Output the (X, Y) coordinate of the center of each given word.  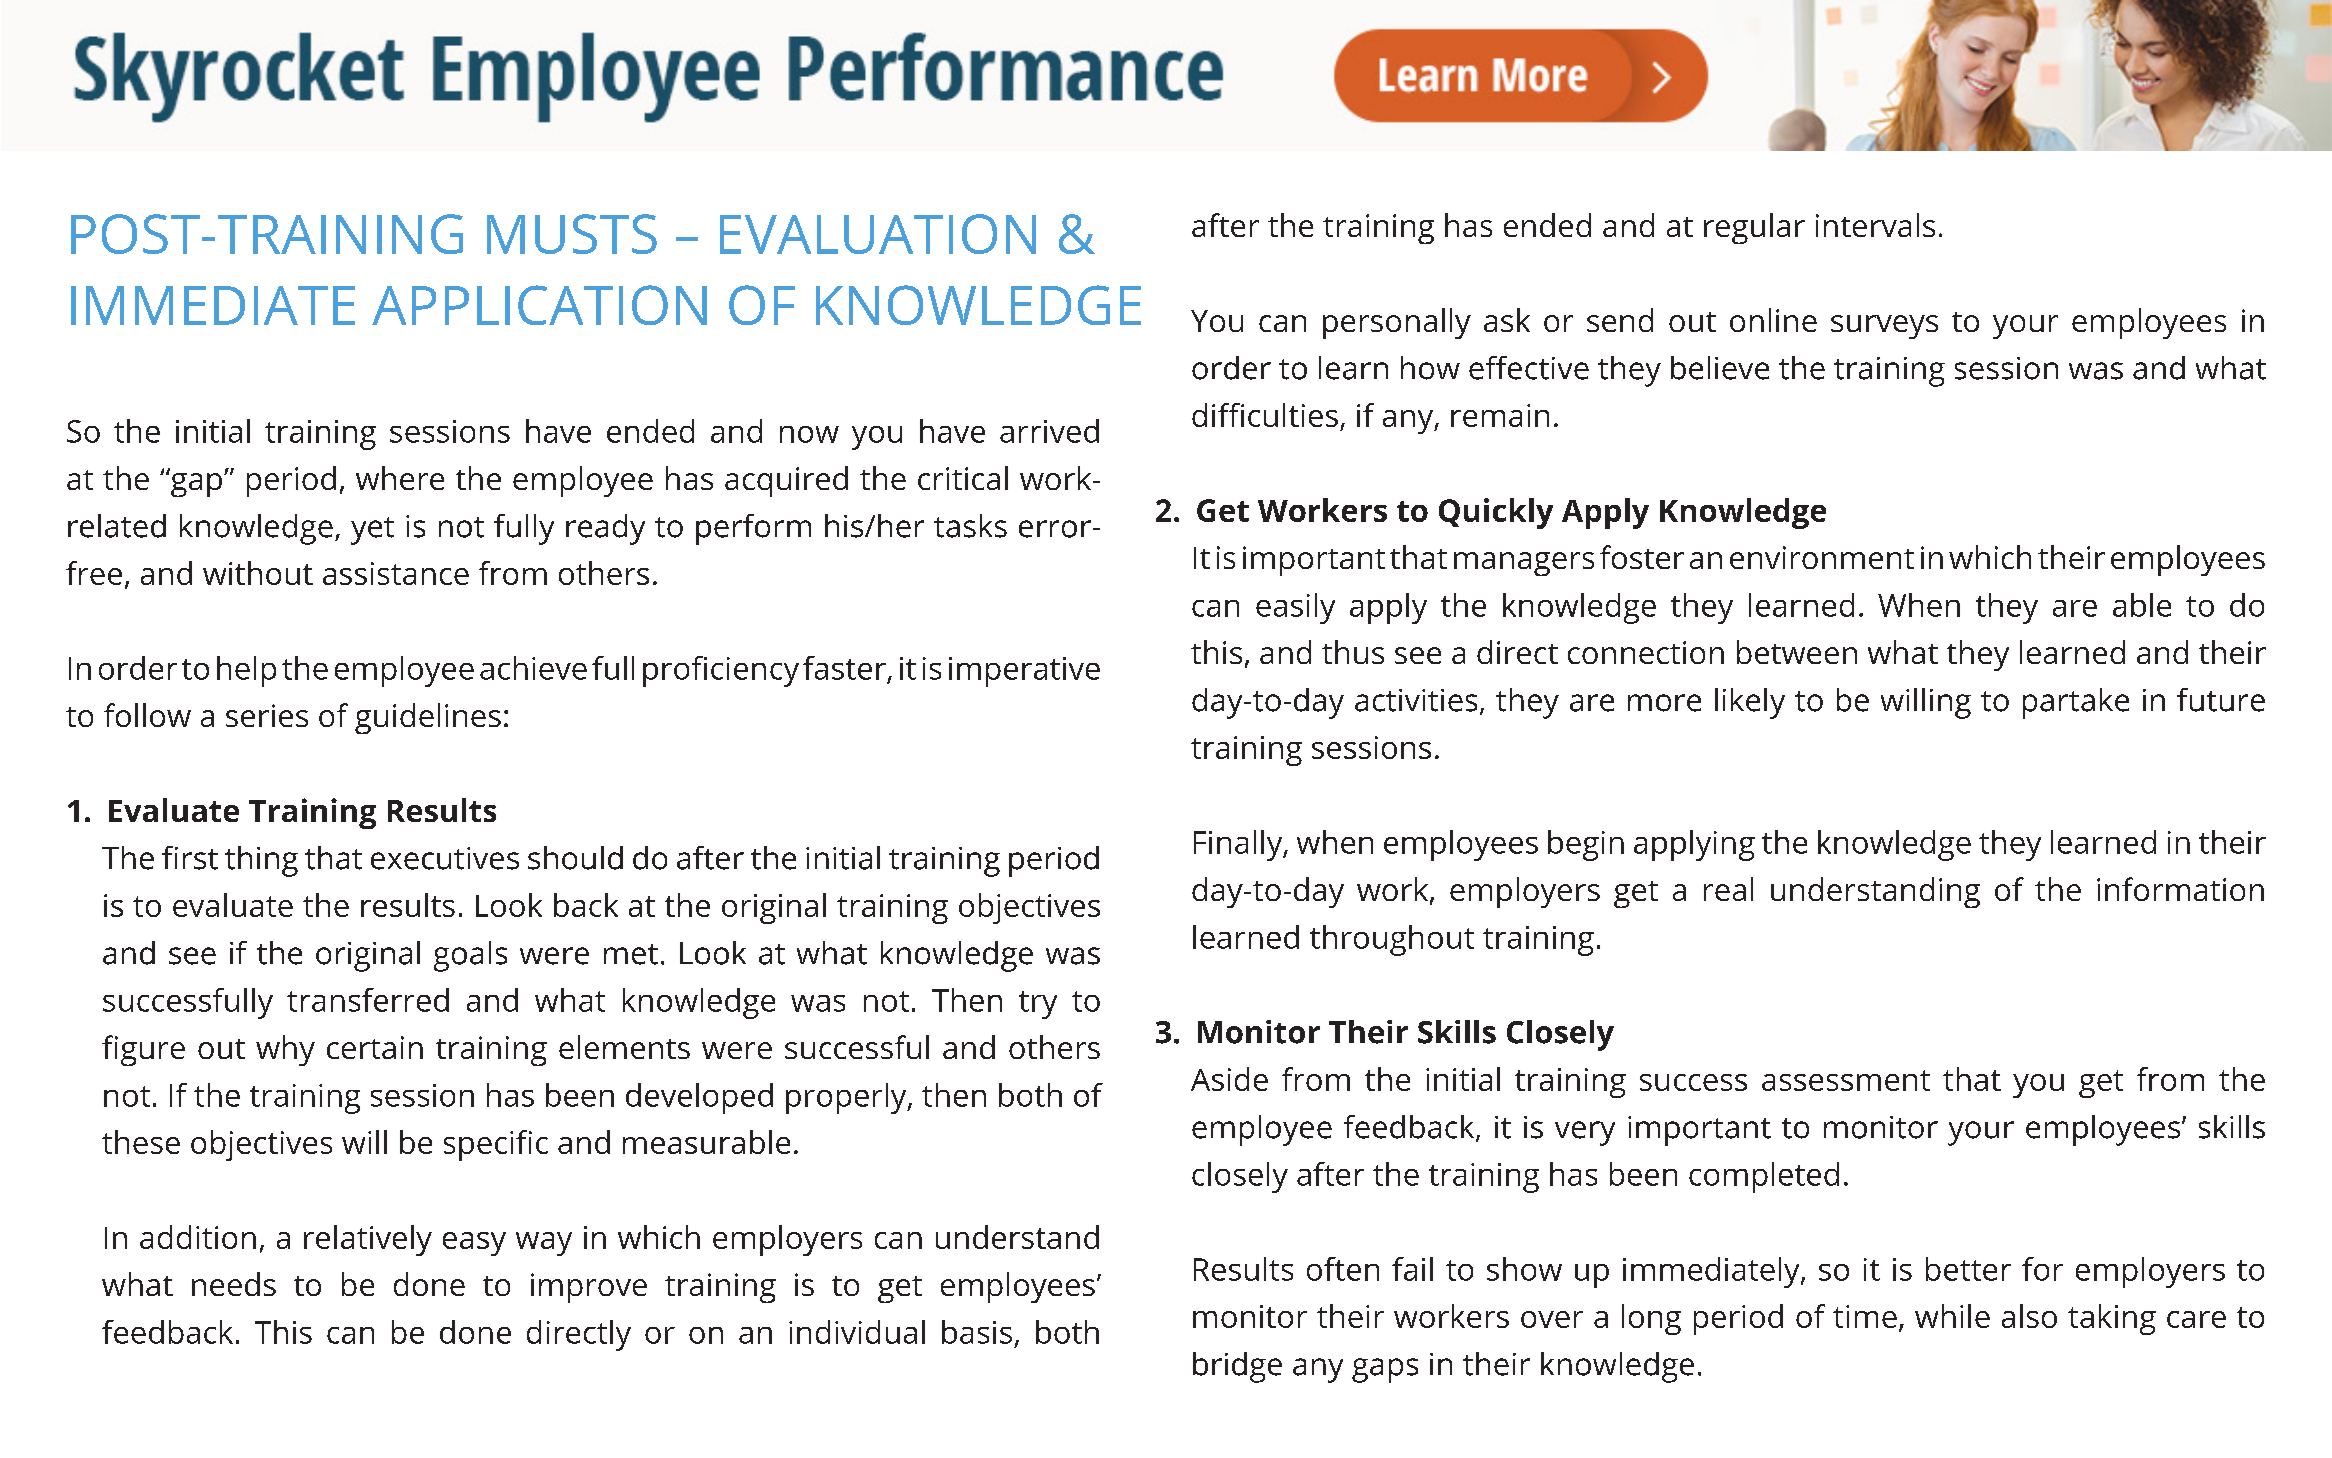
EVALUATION (878, 234)
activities (1416, 700)
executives (445, 858)
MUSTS (572, 234)
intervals (1875, 225)
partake (2076, 703)
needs (234, 1284)
